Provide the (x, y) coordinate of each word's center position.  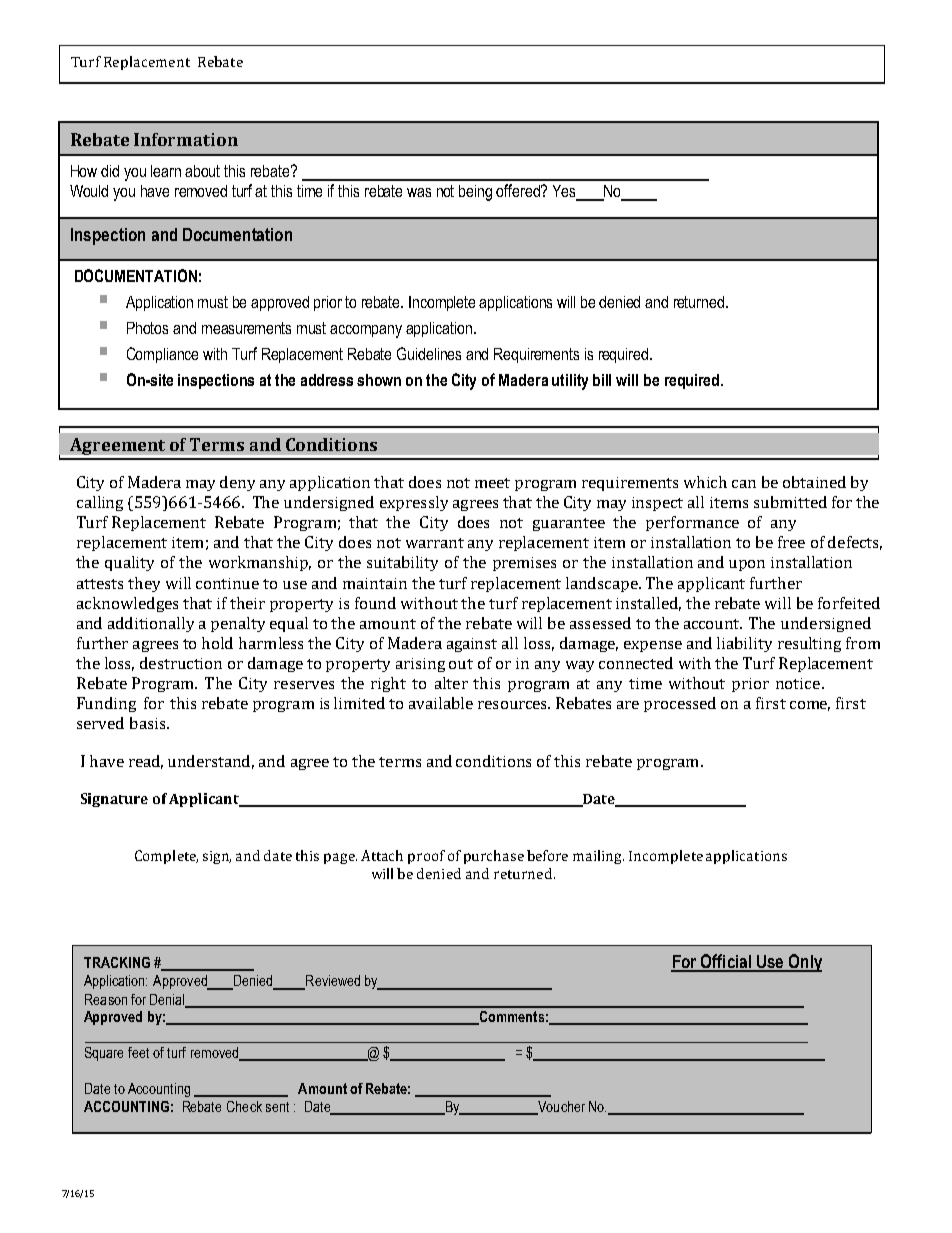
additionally (151, 624)
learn (166, 171)
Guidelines (429, 353)
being (475, 193)
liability (744, 644)
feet (138, 1052)
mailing (598, 857)
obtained (814, 482)
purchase (494, 857)
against (472, 645)
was (419, 192)
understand (211, 762)
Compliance (162, 355)
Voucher (560, 1107)
